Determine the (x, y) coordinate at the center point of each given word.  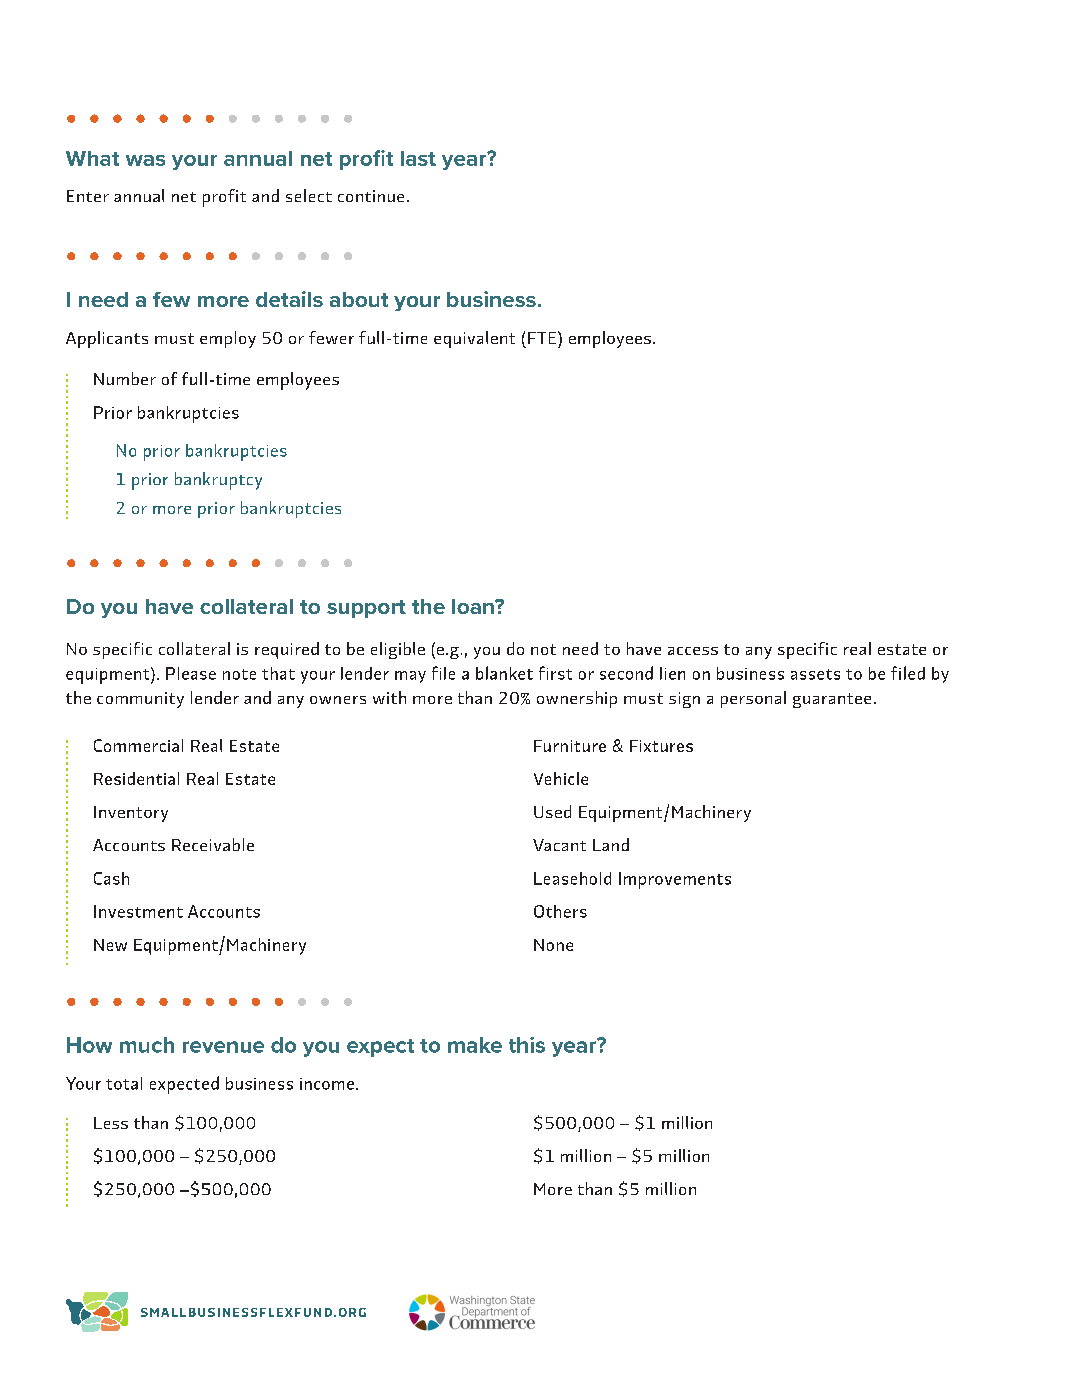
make (475, 1045)
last (418, 158)
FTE (543, 337)
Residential (136, 778)
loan (474, 606)
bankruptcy (218, 481)
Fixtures (661, 746)
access (693, 651)
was (145, 160)
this (527, 1045)
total (124, 1083)
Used (552, 811)
